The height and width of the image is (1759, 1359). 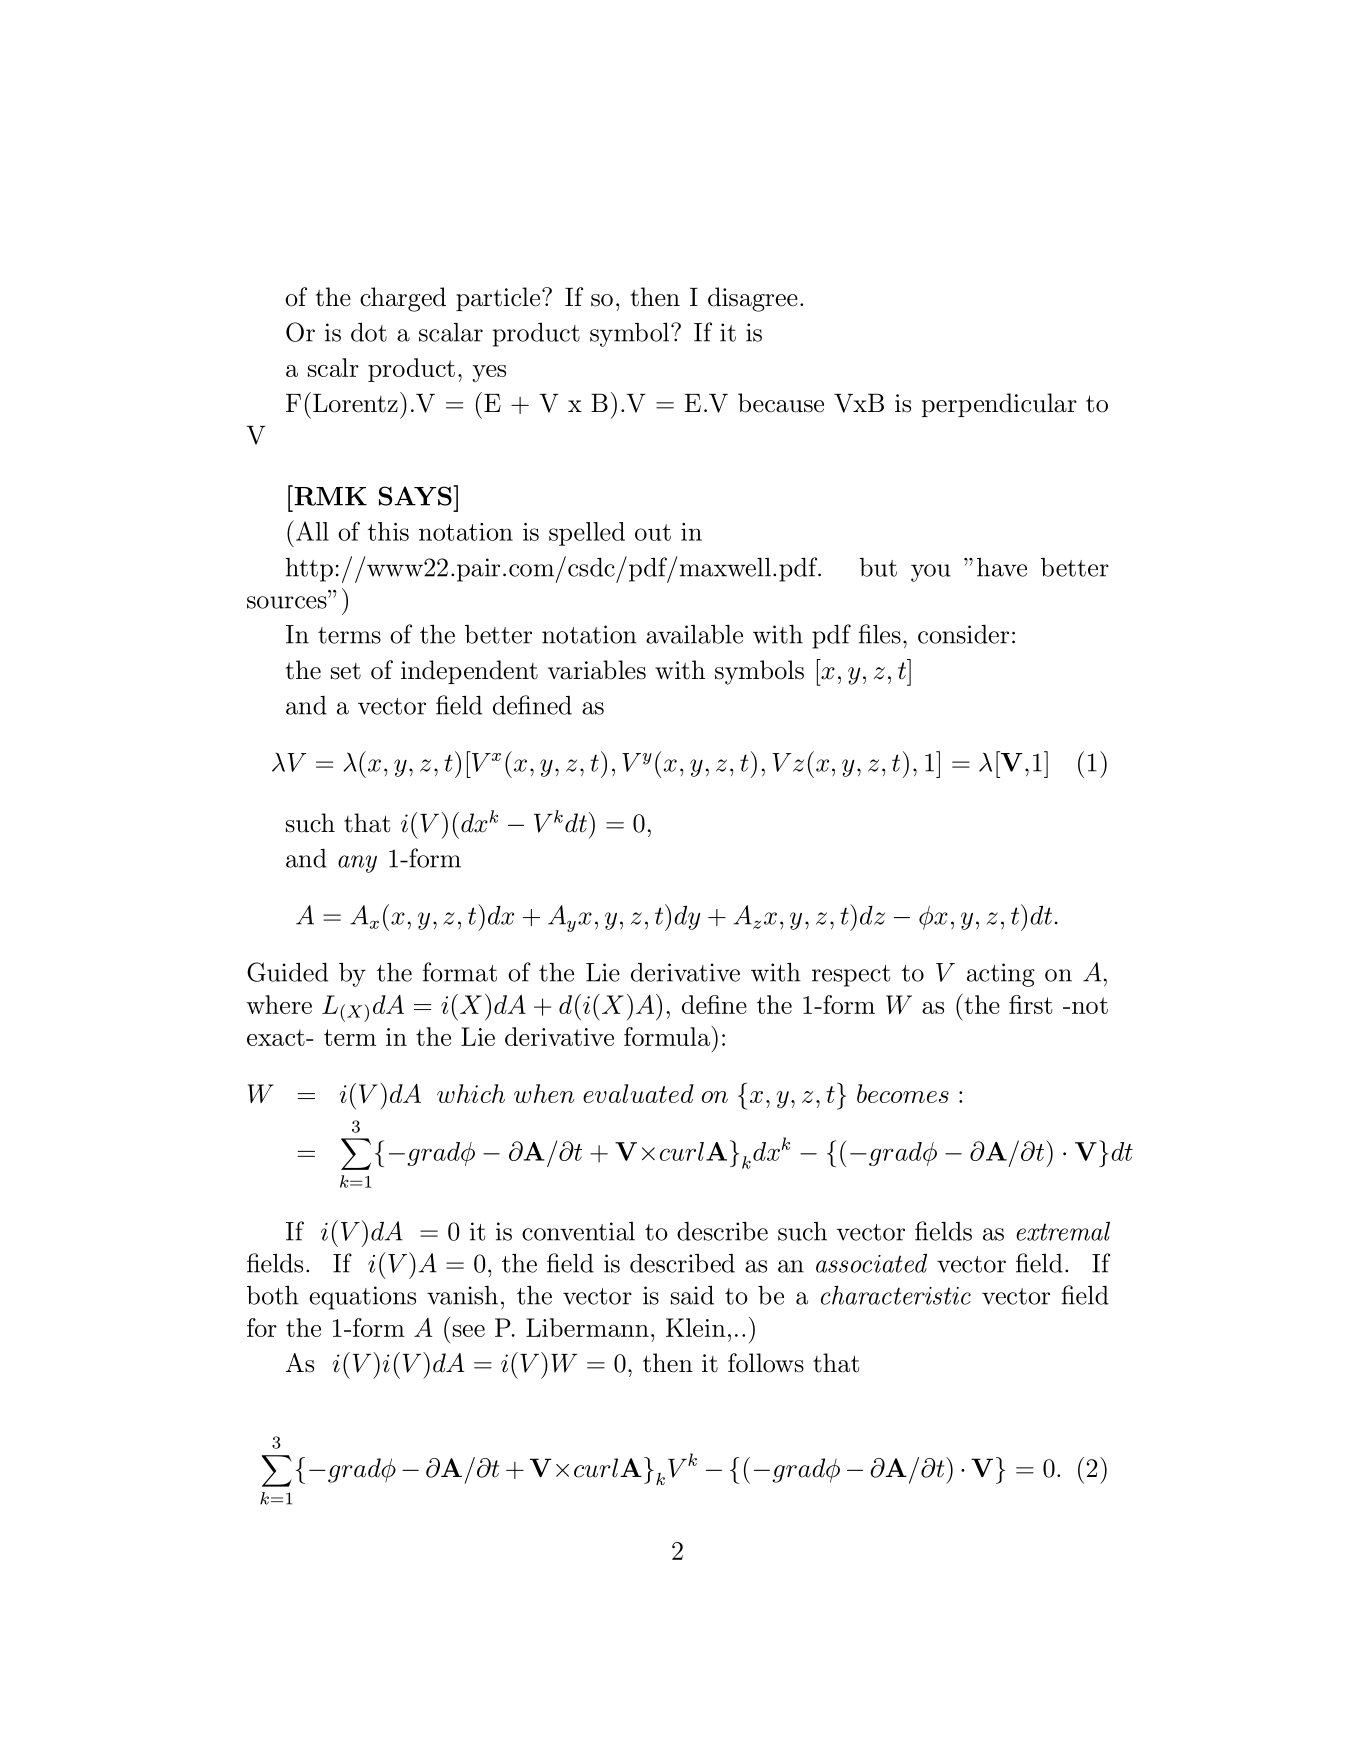 What do you see at coordinates (931, 573) in the image?
I see `you` at bounding box center [931, 573].
